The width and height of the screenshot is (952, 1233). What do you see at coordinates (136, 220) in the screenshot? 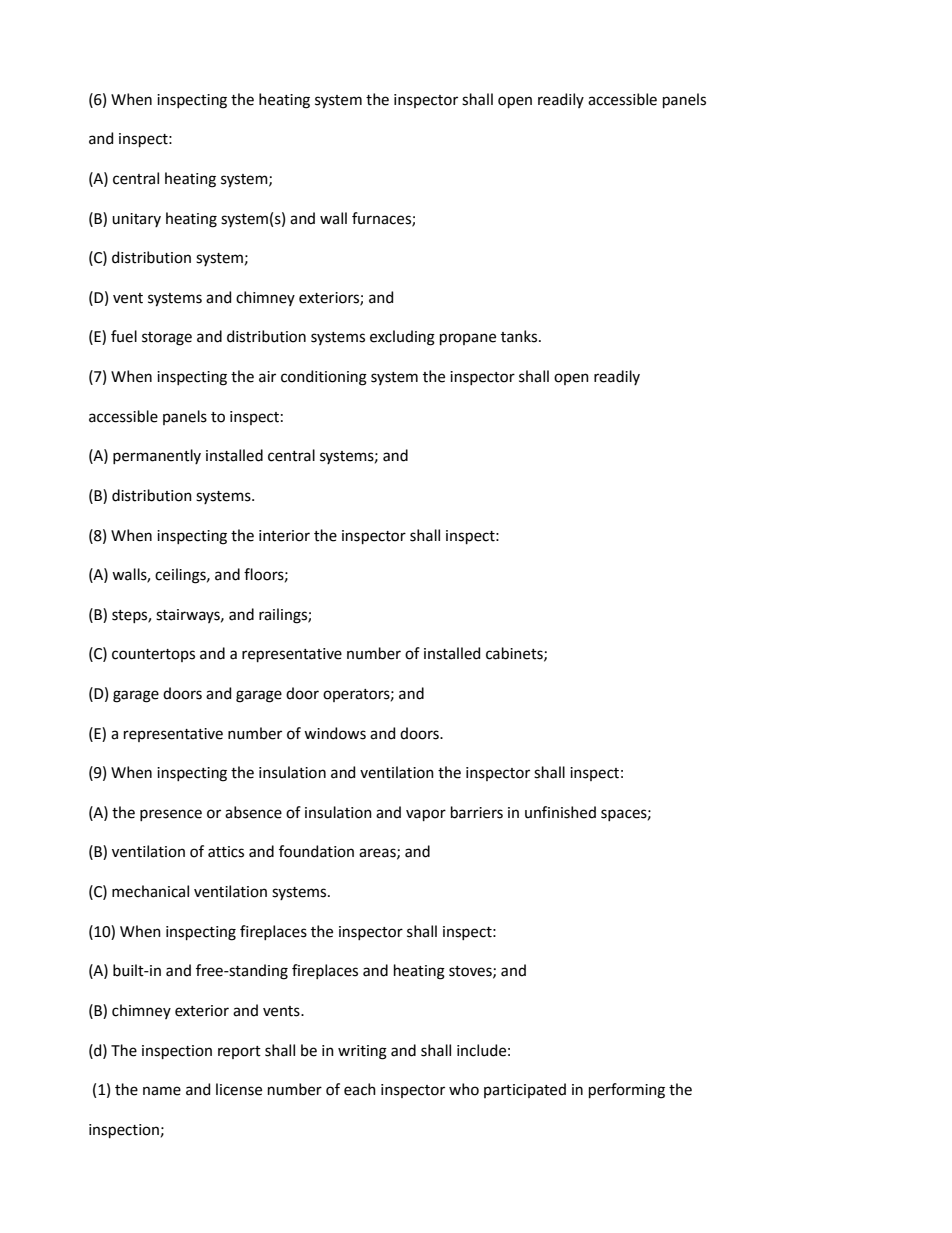
I see `unitary` at bounding box center [136, 220].
